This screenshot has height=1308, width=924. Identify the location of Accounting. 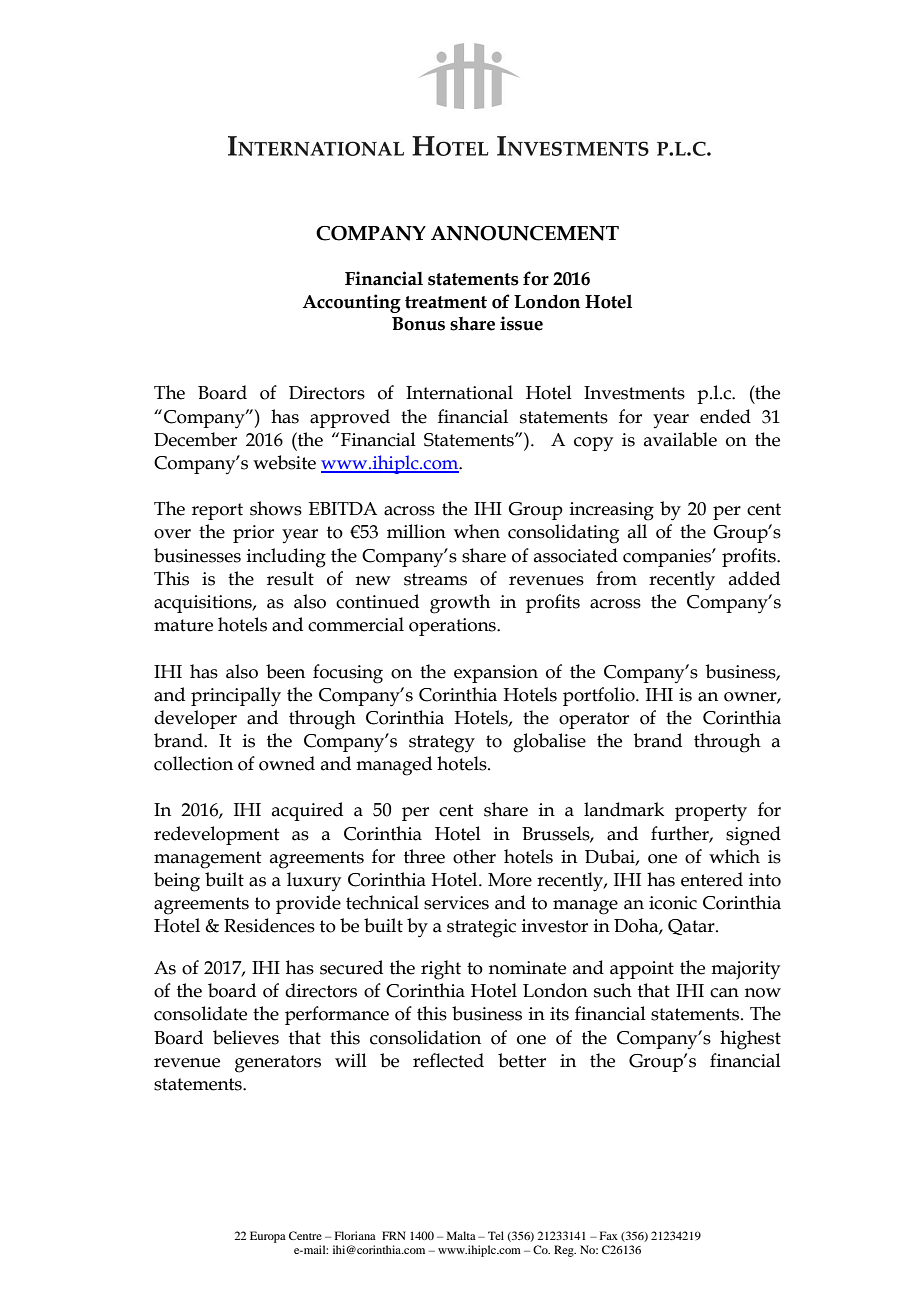
(352, 303).
